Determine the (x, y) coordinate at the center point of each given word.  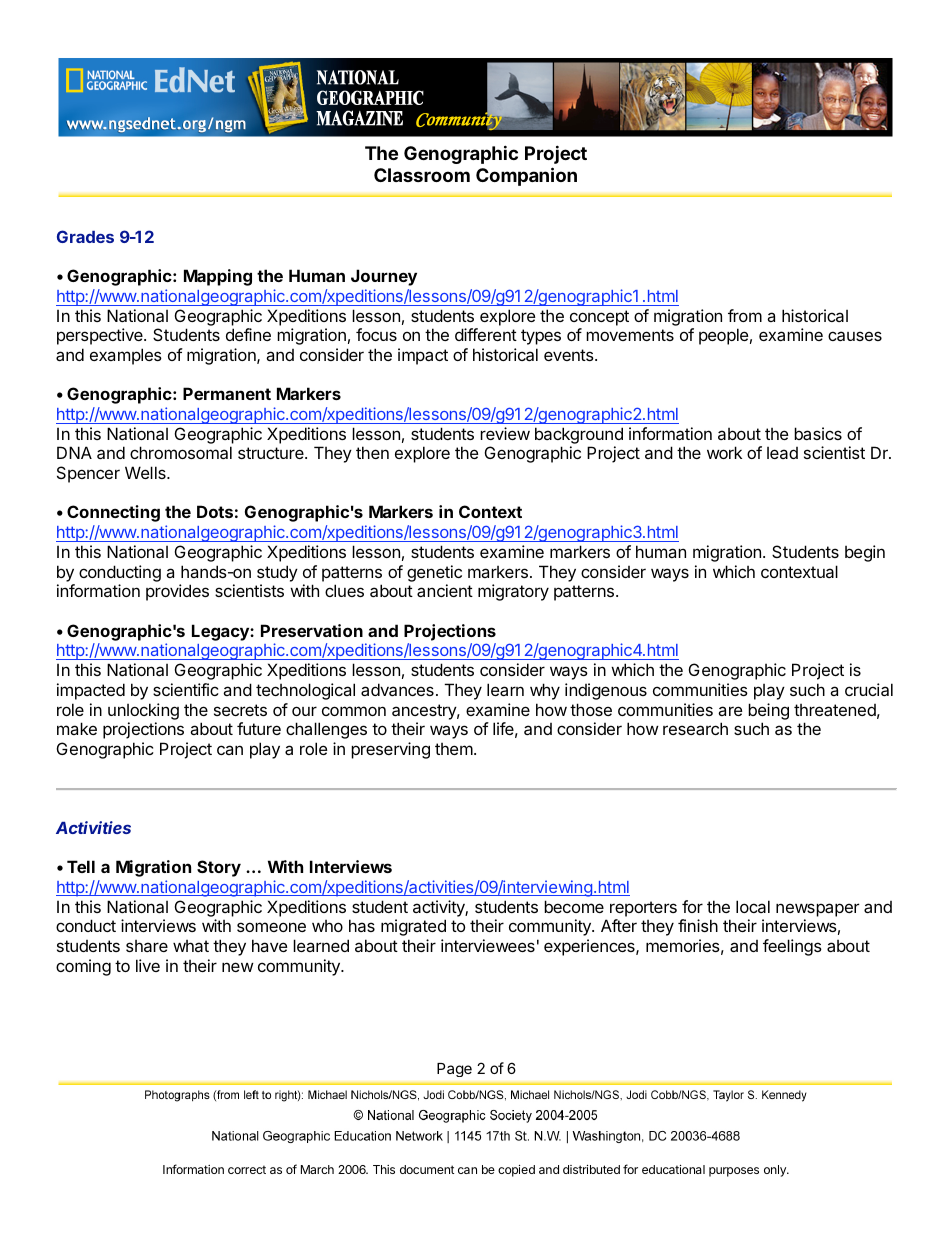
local (753, 906)
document (427, 1169)
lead (782, 453)
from (745, 315)
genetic (434, 575)
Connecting (113, 513)
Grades (85, 236)
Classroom (422, 175)
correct (247, 1169)
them (455, 749)
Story (219, 868)
